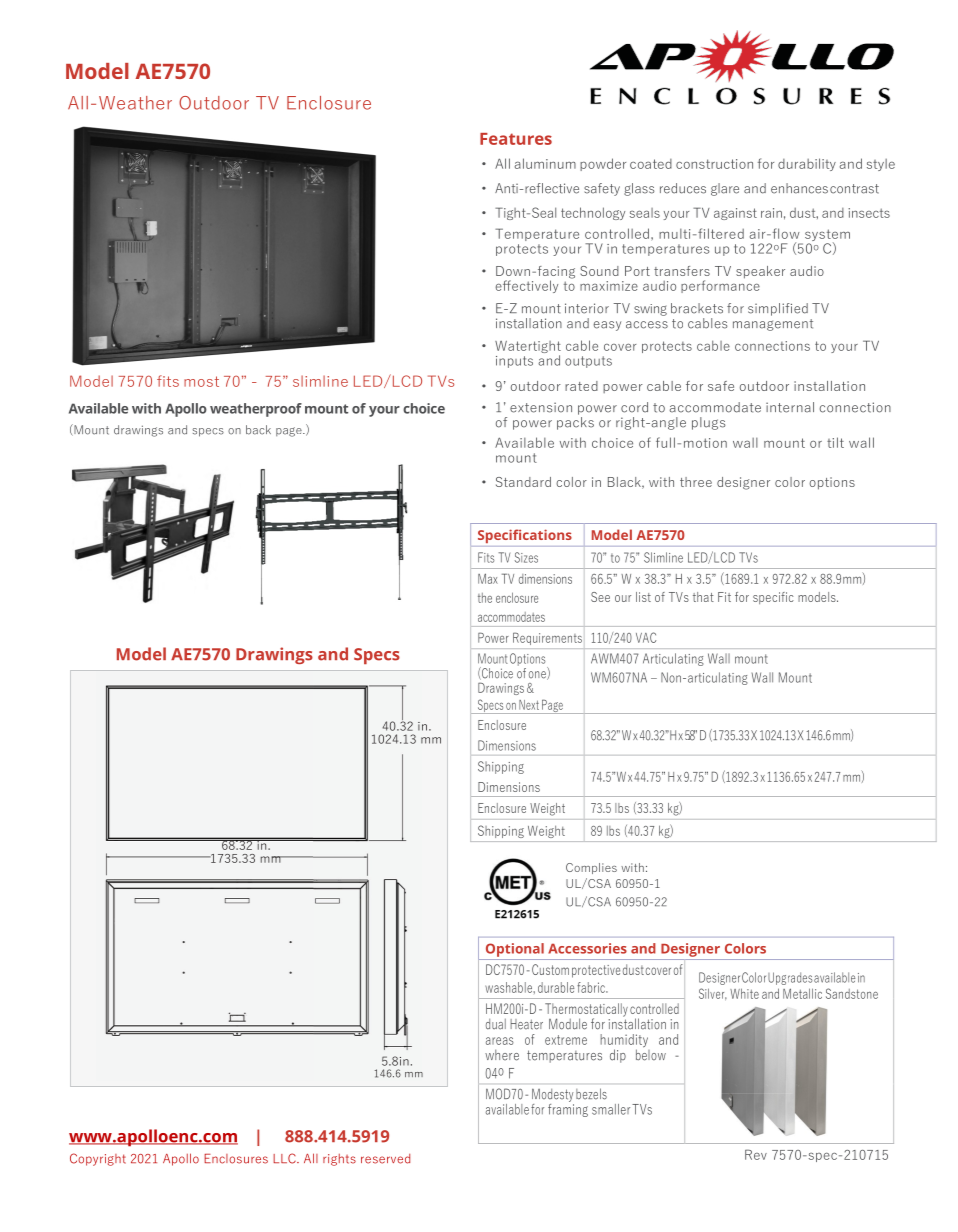 This document has width=958, height=1232. I want to click on LLC, so click(285, 1158).
